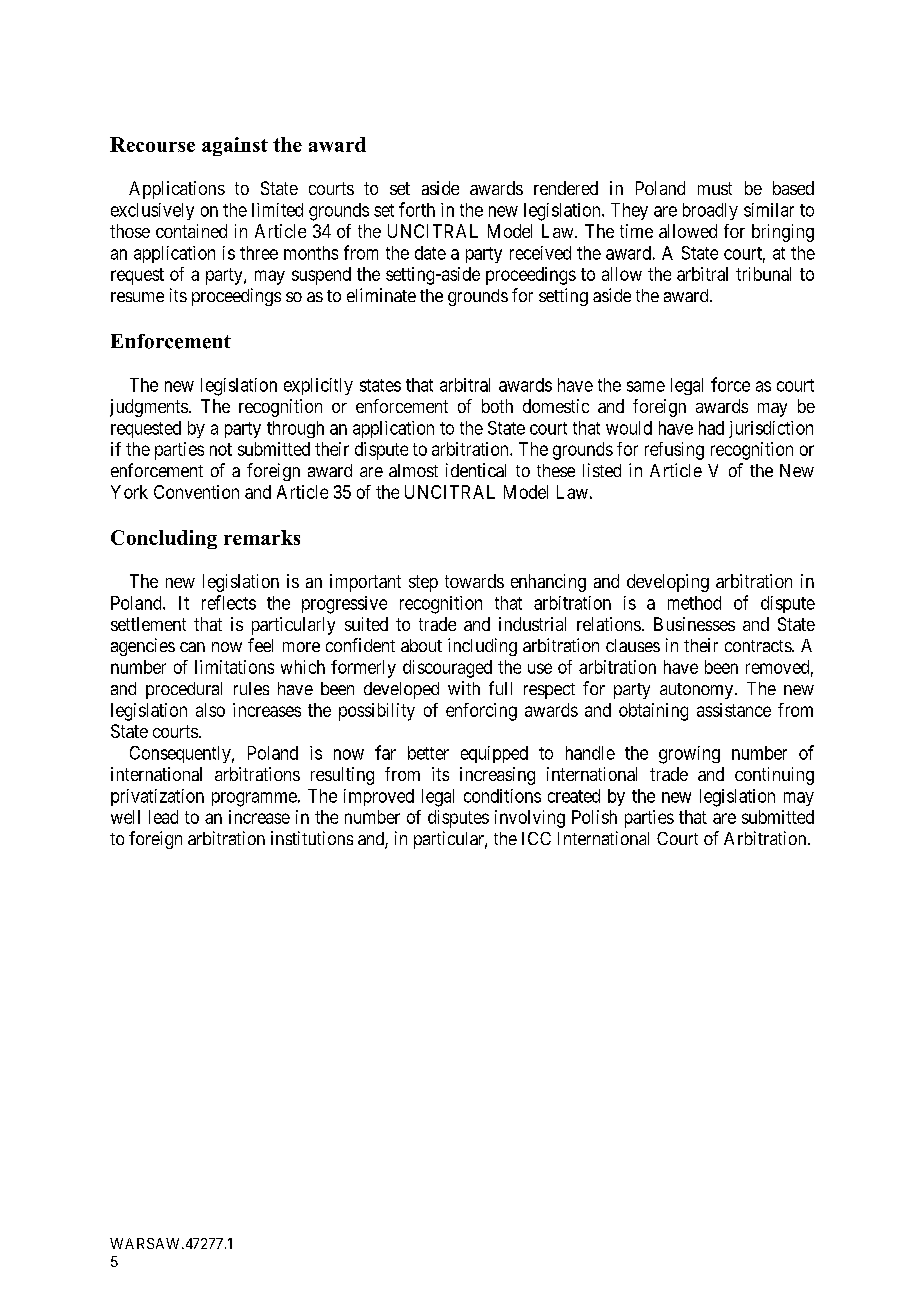 This screenshot has width=924, height=1308. I want to click on forth, so click(417, 209).
